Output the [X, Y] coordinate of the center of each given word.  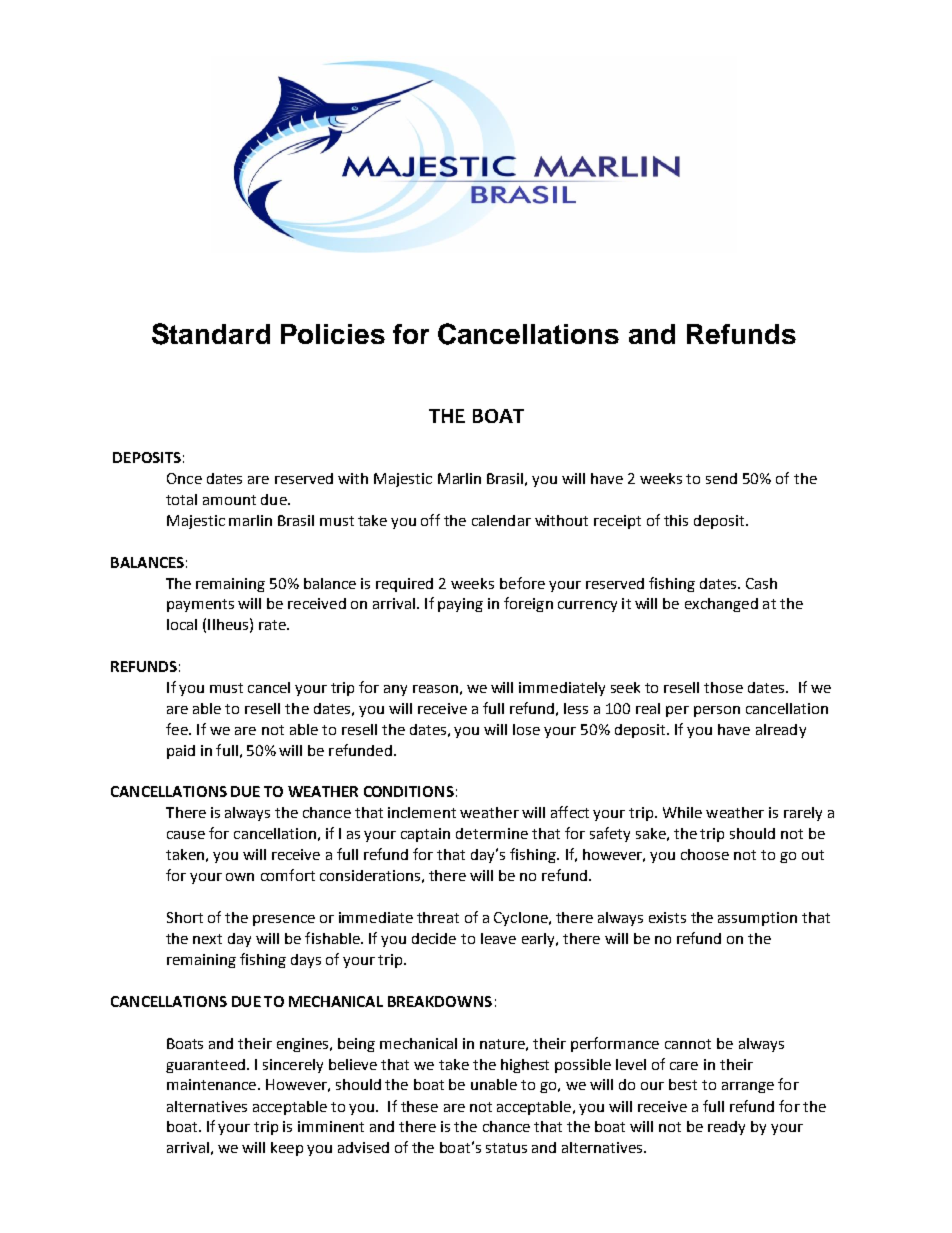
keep [287, 1149]
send [721, 478]
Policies [333, 334]
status [506, 1148]
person [717, 711]
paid [181, 752]
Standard [211, 334]
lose [526, 729]
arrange [748, 1087]
